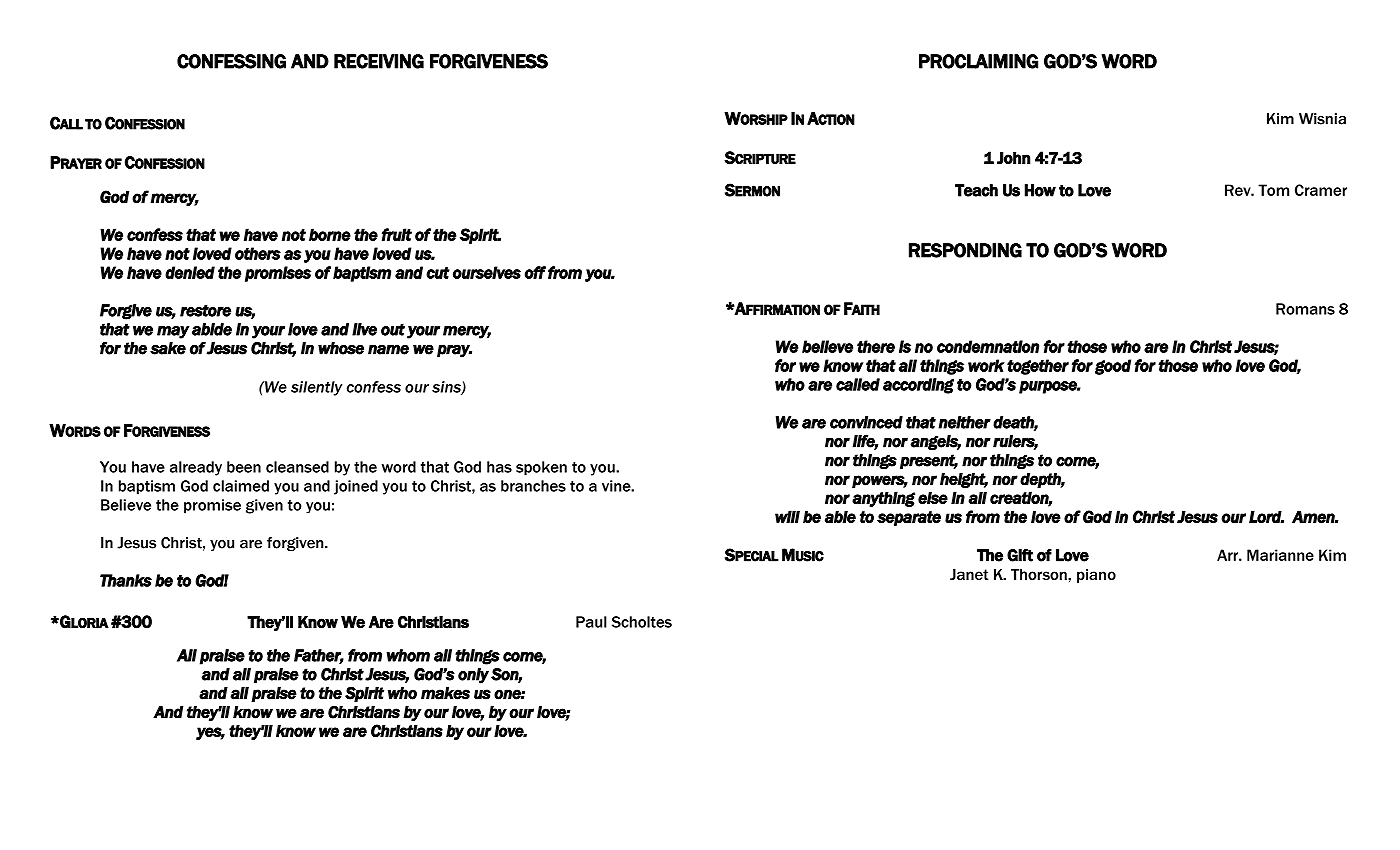  I want to click on RECEIVING, so click(379, 61).
